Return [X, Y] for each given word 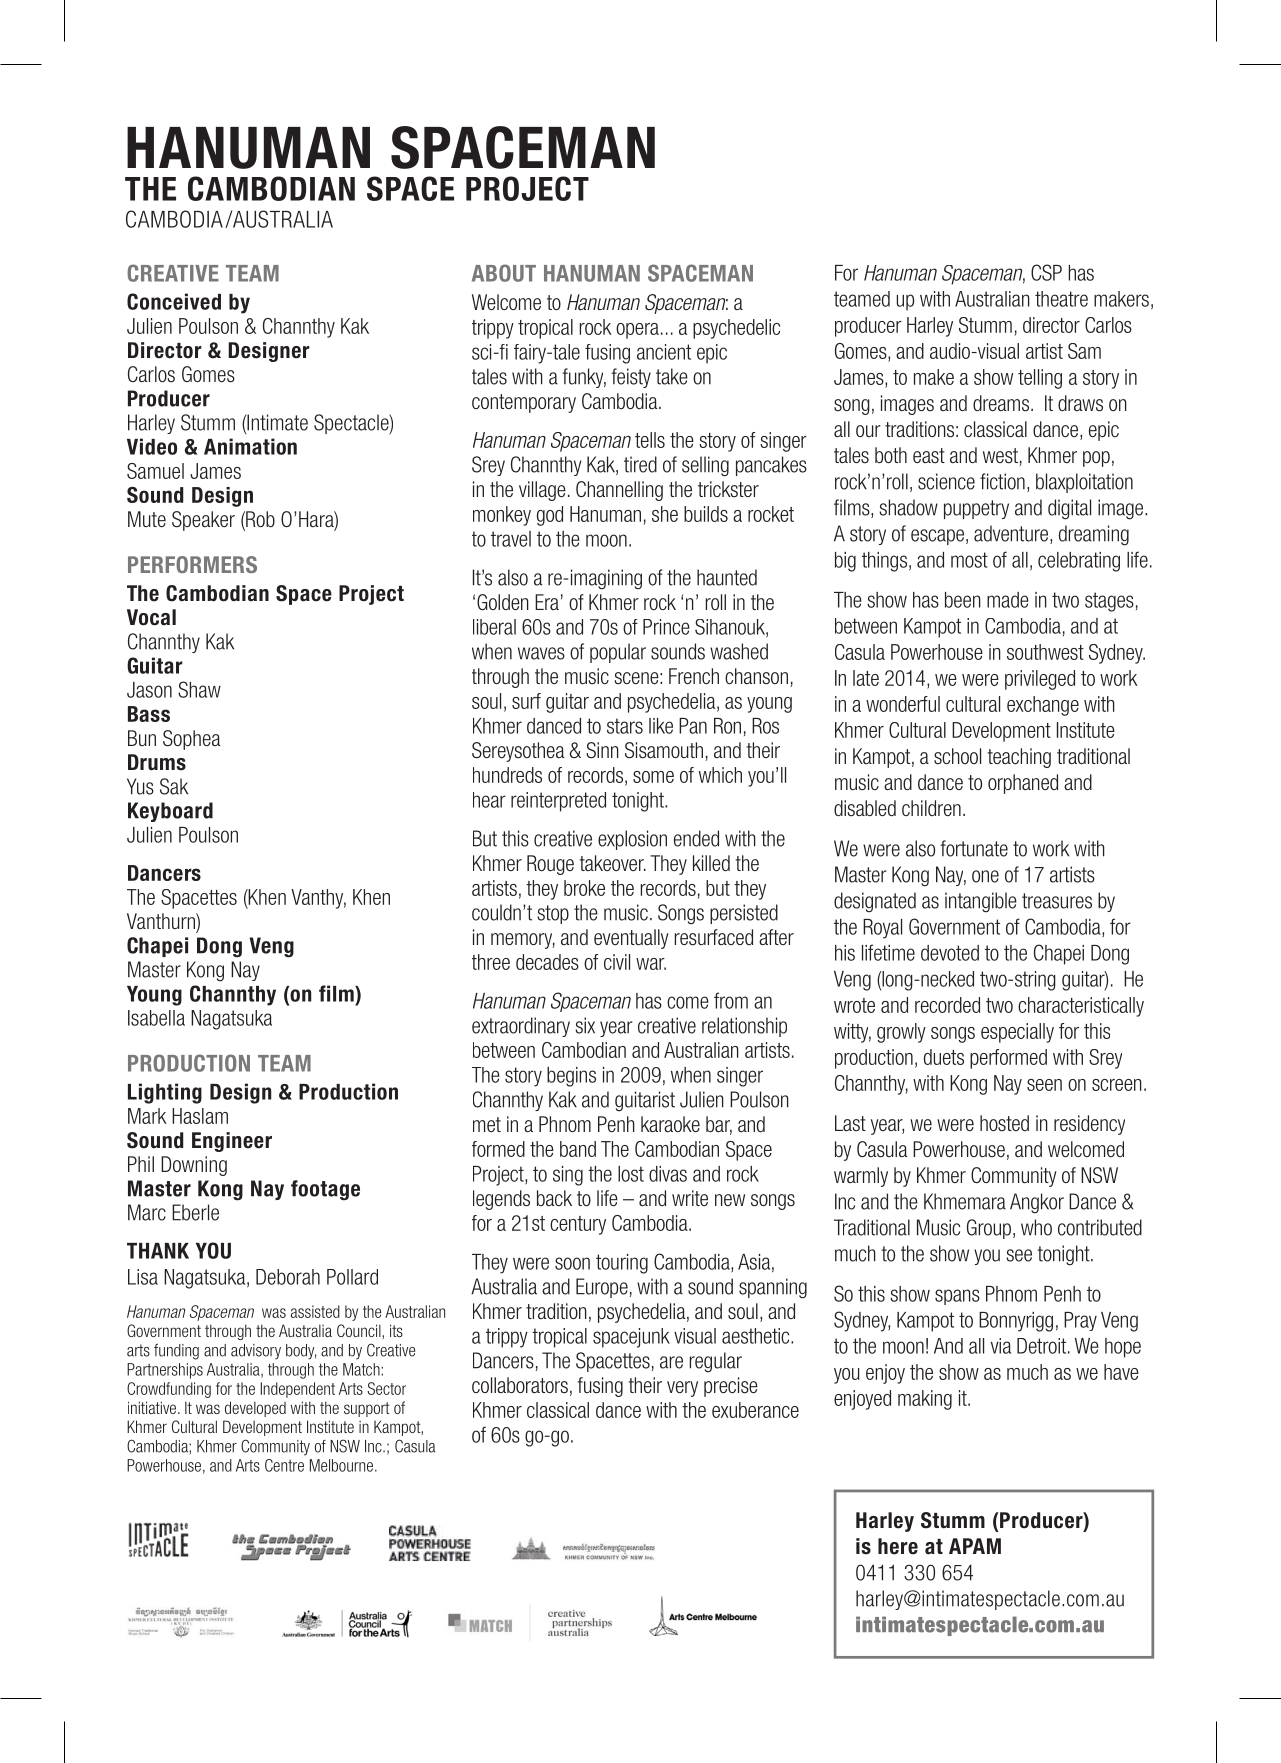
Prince [666, 627]
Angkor [1037, 1203]
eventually [631, 939]
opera [637, 331]
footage [325, 1190]
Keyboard [170, 812]
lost [631, 1174]
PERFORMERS [192, 564]
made [1008, 600]
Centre [284, 1465]
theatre [1061, 299]
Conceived [174, 301]
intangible [981, 902]
